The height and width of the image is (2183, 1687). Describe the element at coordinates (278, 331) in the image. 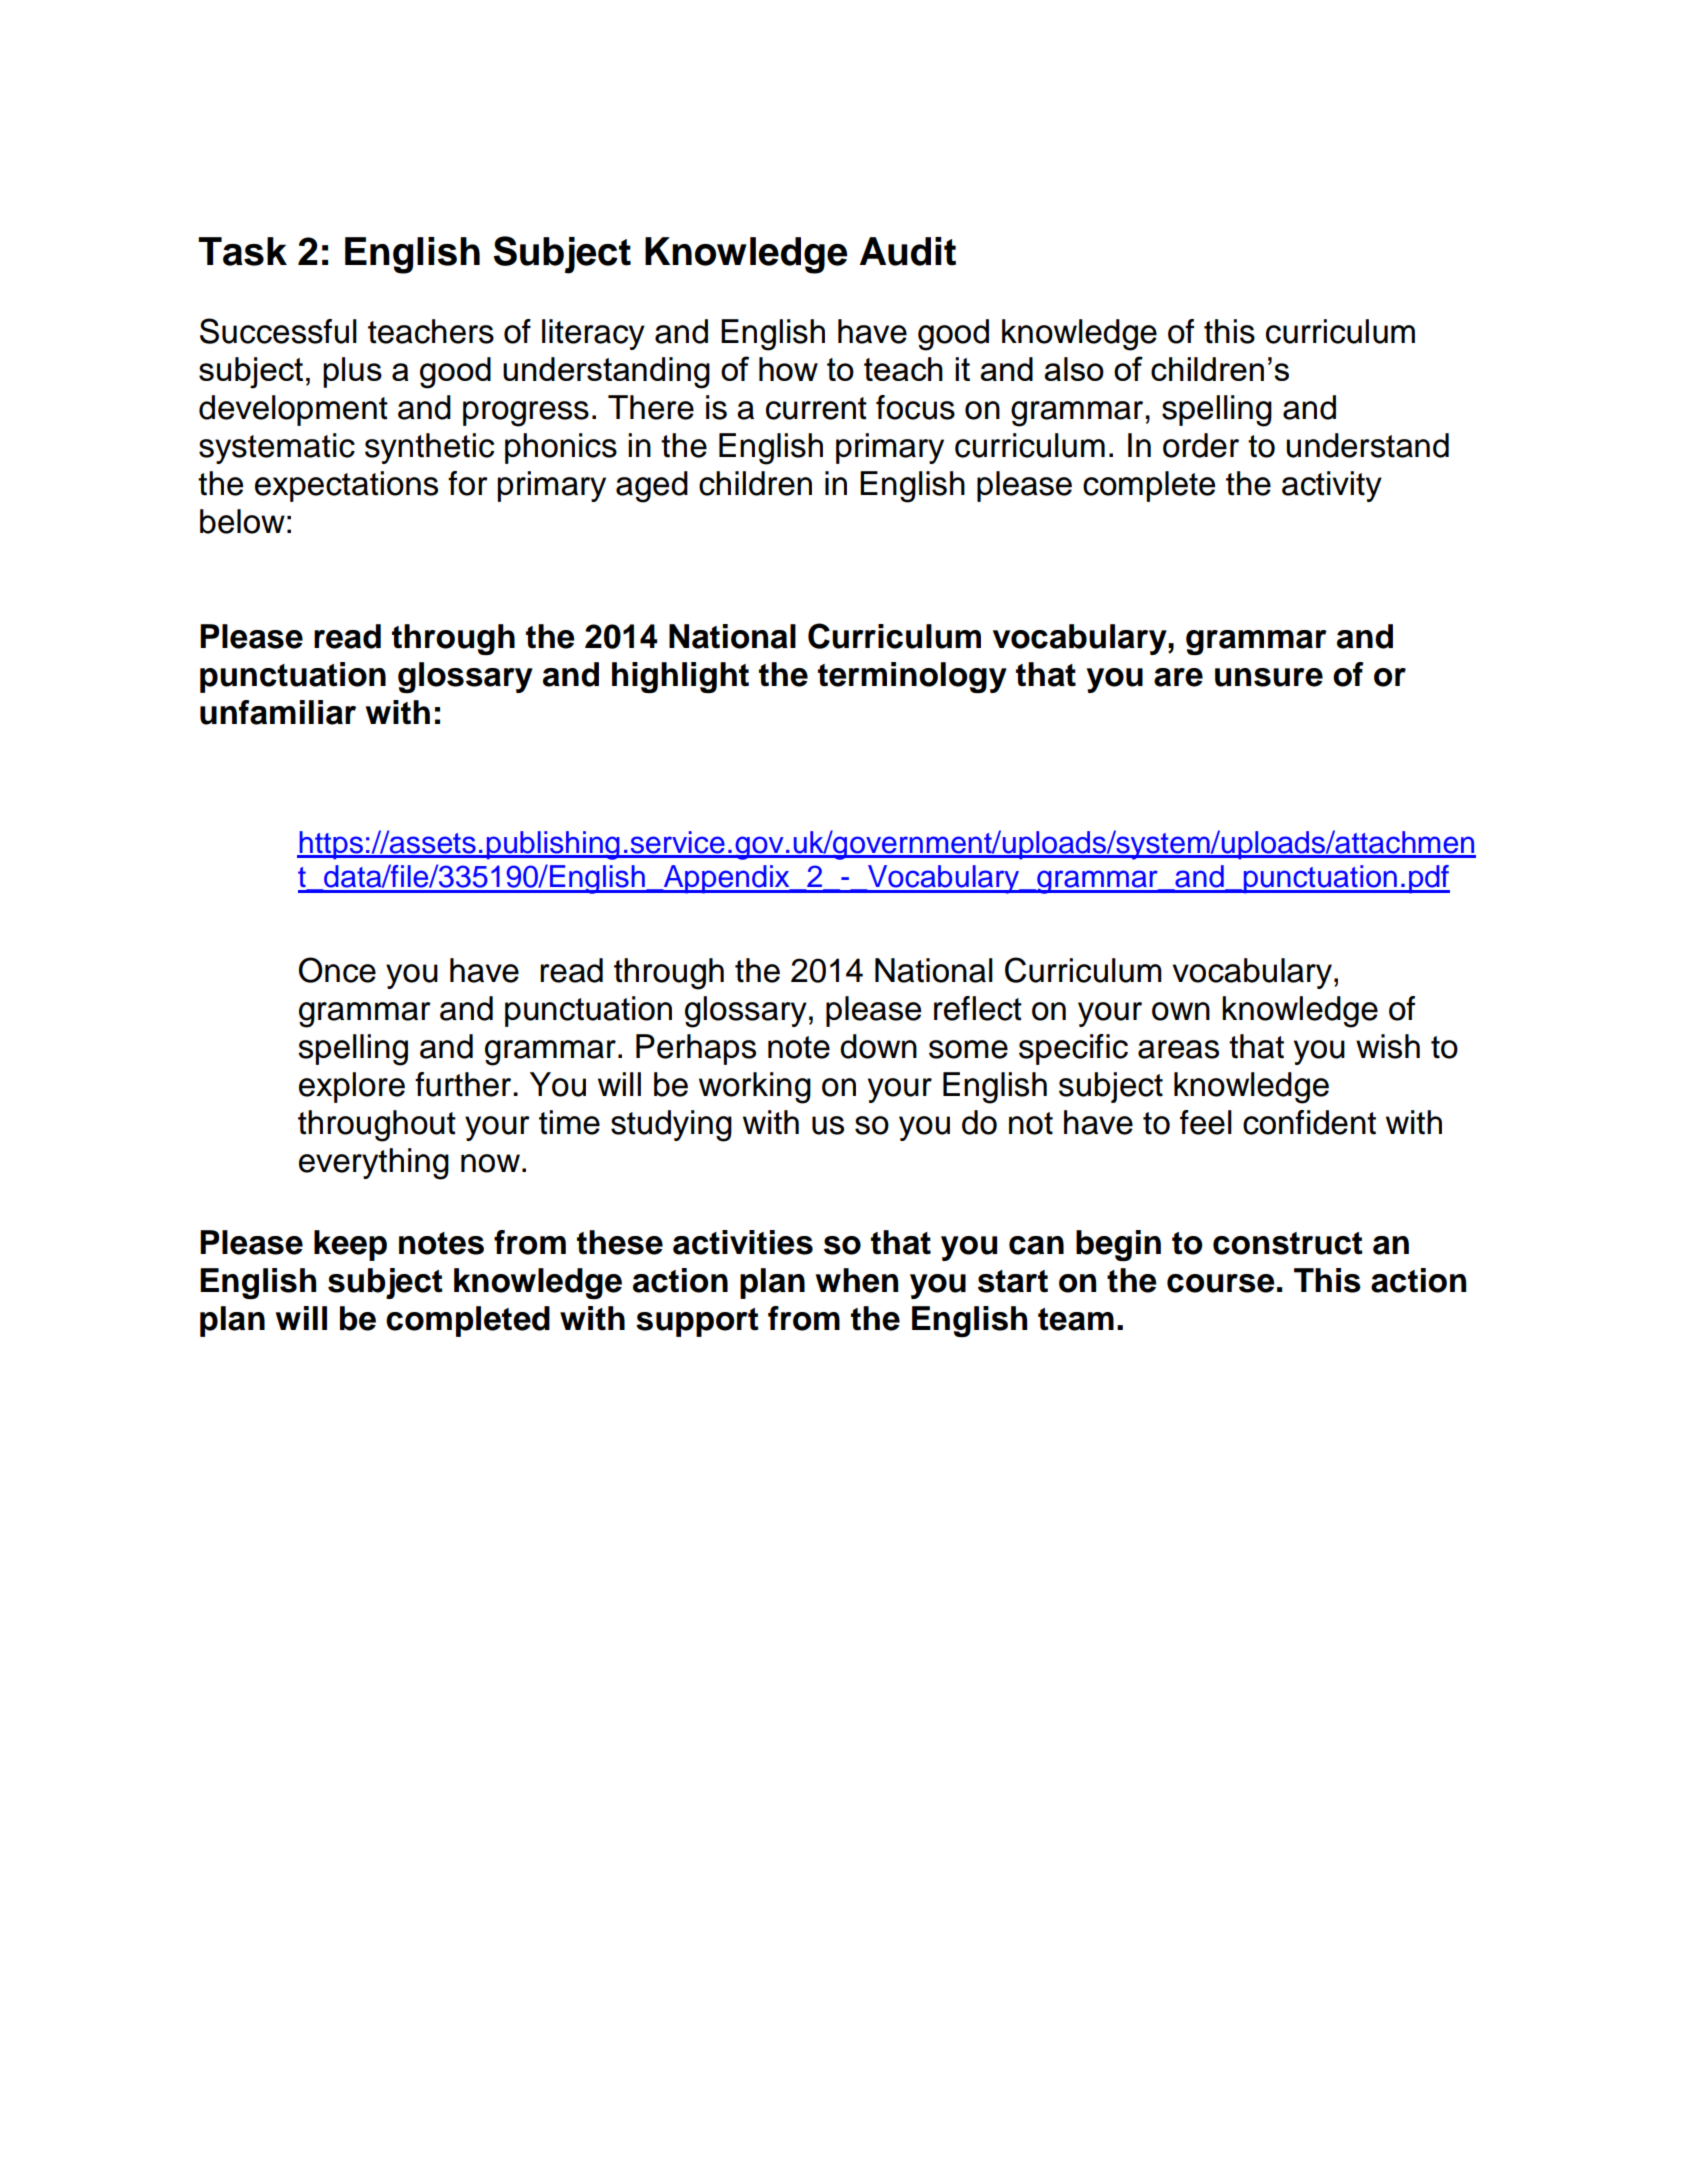

I see `Successful` at that location.
